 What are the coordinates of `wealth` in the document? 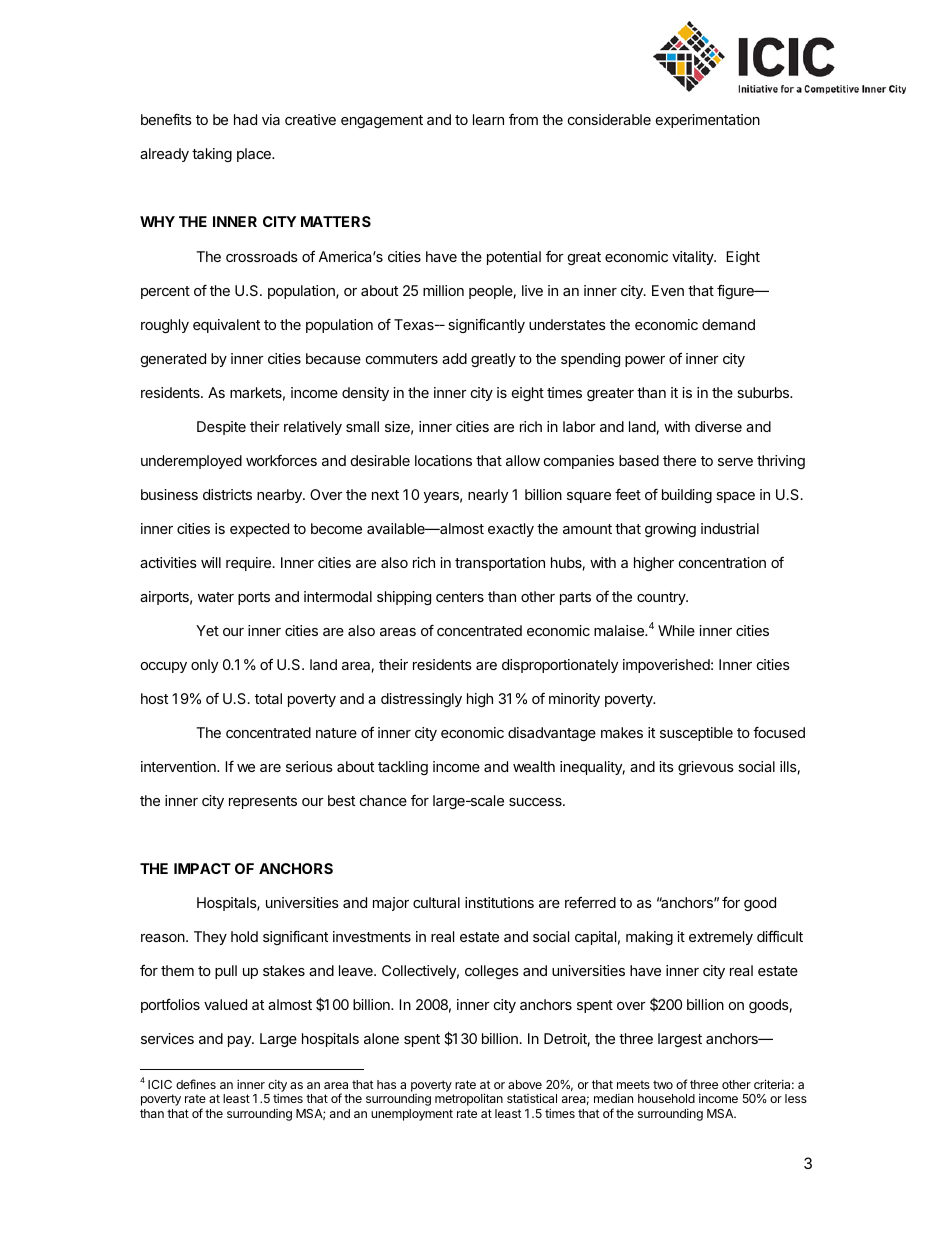 It's located at (534, 766).
